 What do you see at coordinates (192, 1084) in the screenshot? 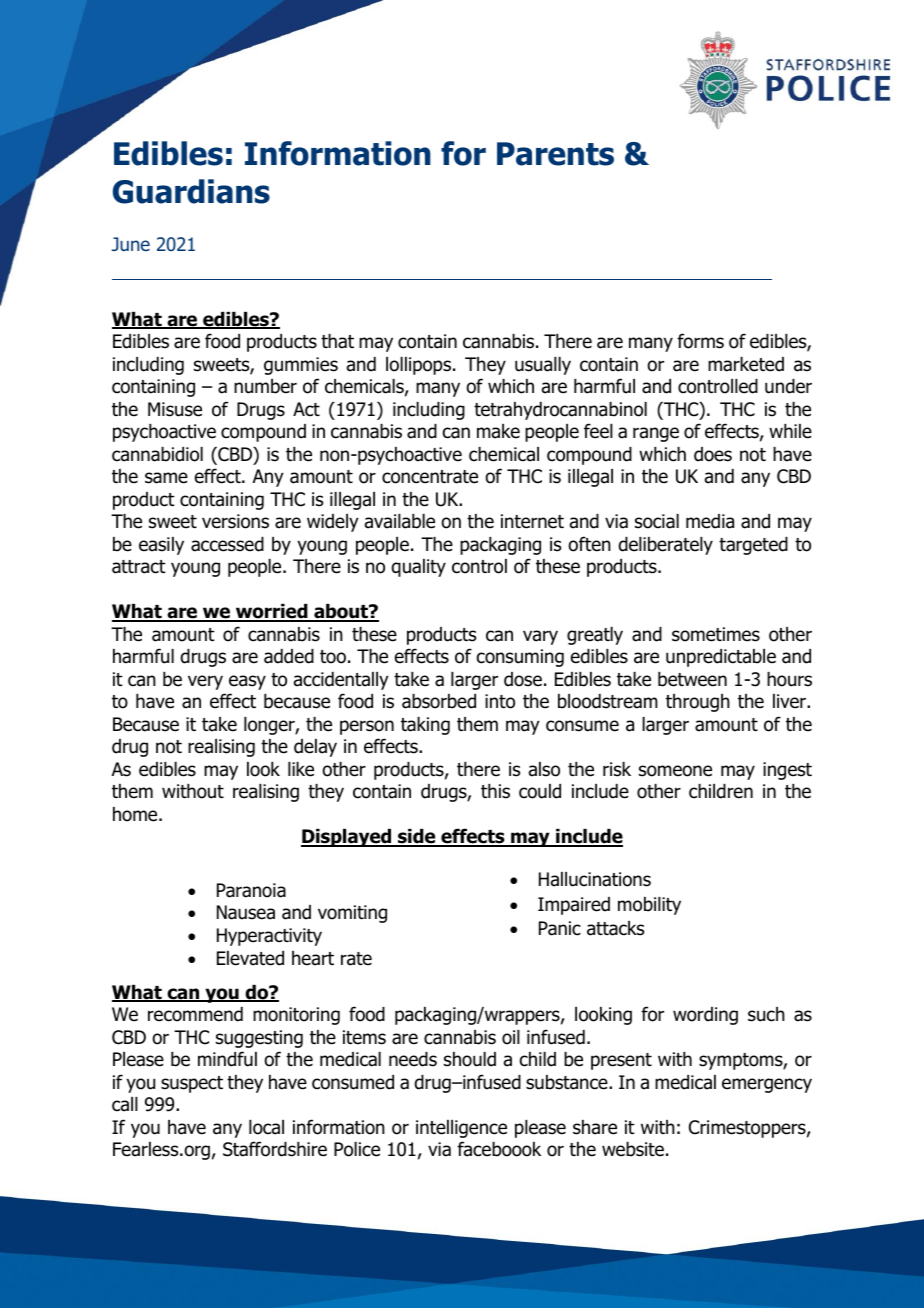
I see `suspect` at bounding box center [192, 1084].
